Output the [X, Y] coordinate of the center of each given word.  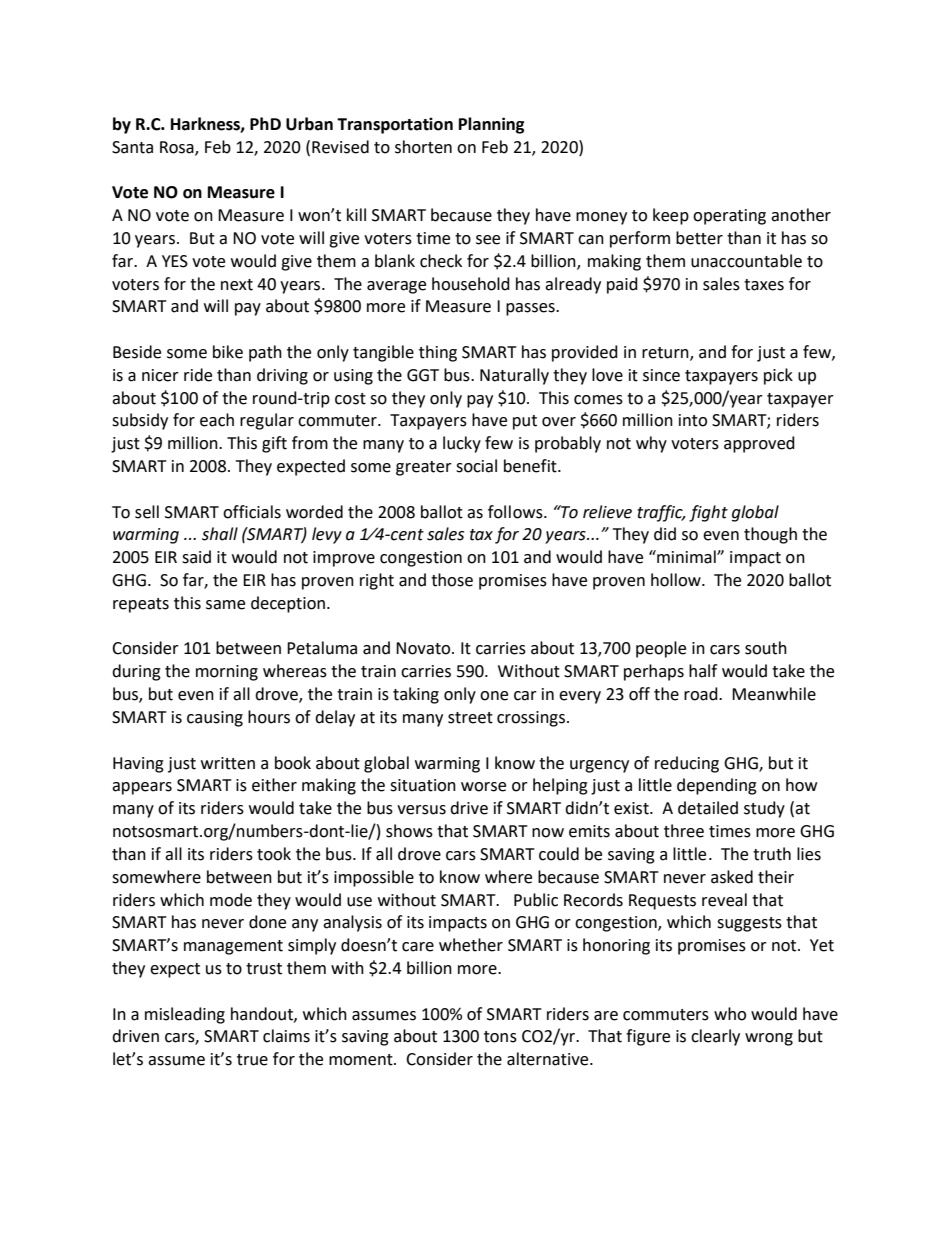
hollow [677, 580]
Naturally [514, 376]
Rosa [178, 148]
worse [483, 787]
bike [228, 352]
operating [729, 217]
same [225, 605]
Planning [492, 125]
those [452, 580]
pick [778, 376]
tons [500, 1037]
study [764, 809]
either [274, 785]
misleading [185, 1015]
